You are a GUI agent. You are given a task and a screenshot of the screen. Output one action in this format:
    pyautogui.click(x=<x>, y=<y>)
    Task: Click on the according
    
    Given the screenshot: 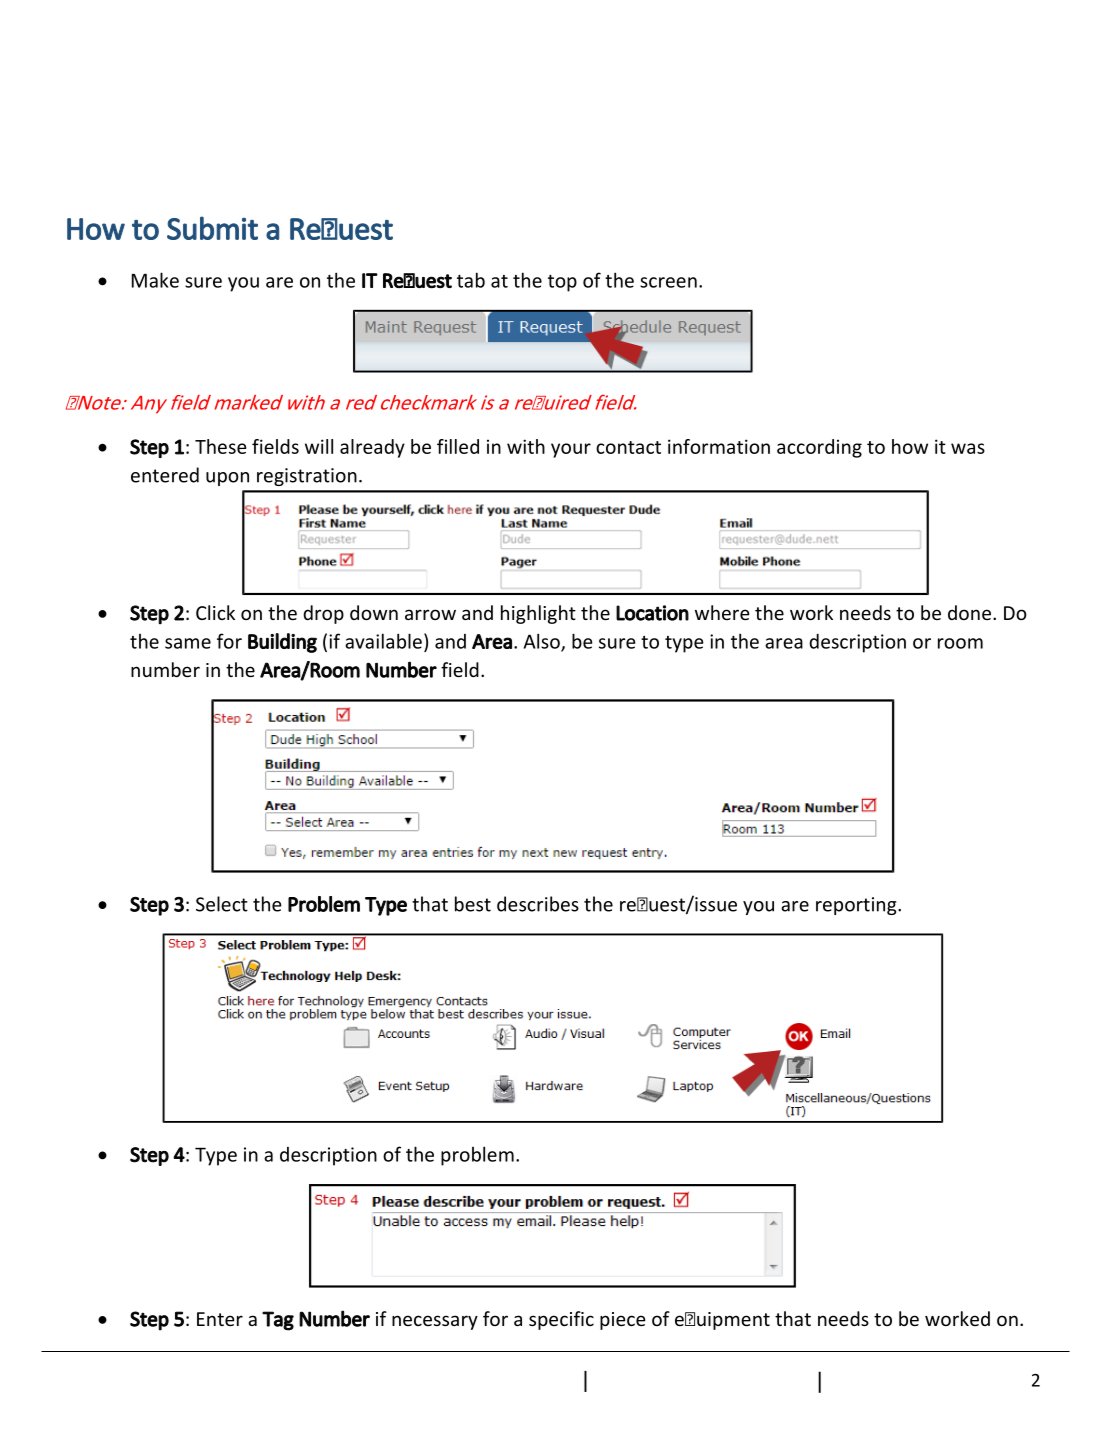 What is the action you would take?
    pyautogui.click(x=819, y=448)
